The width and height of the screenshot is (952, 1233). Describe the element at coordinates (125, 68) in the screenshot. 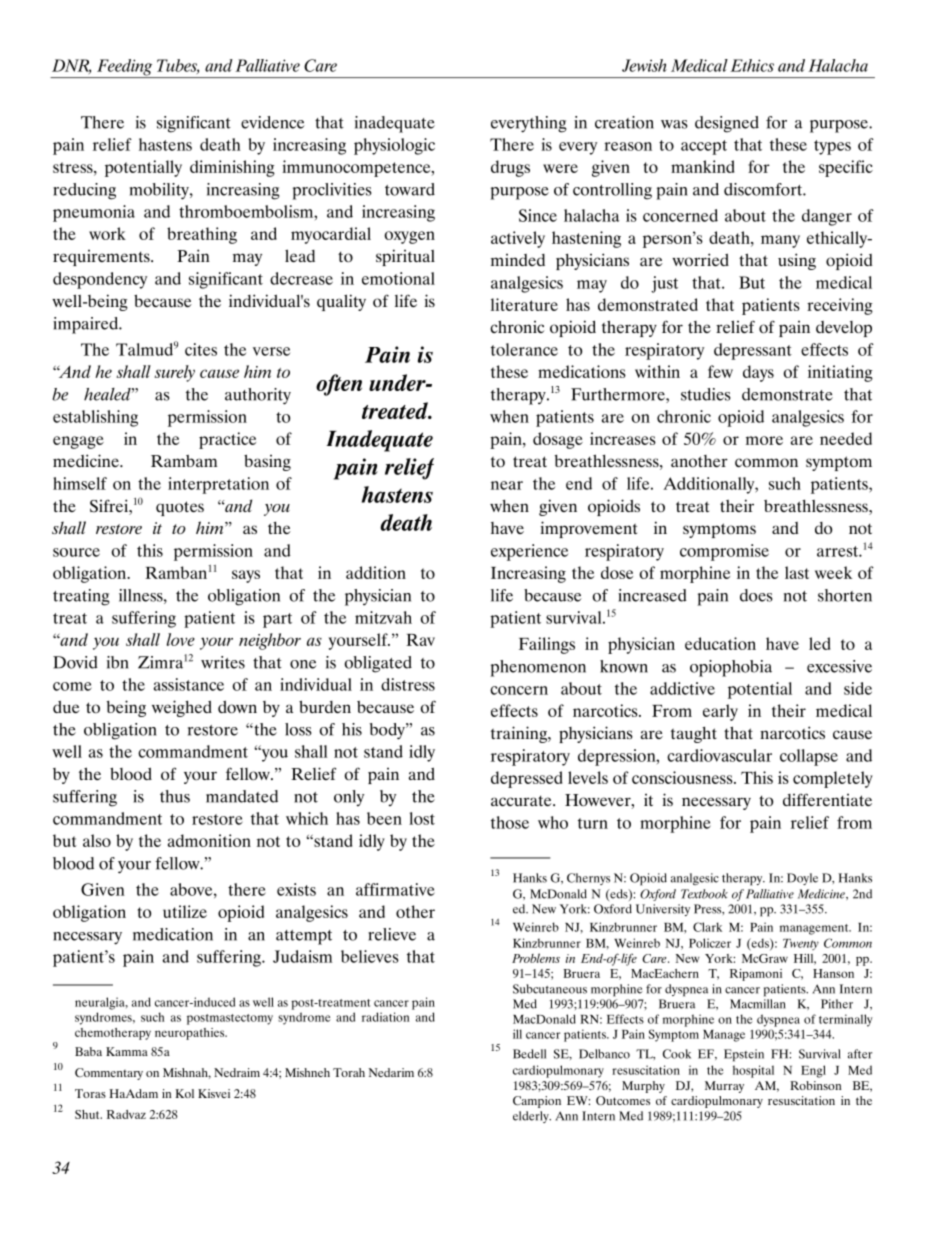

I see `Feeding` at that location.
